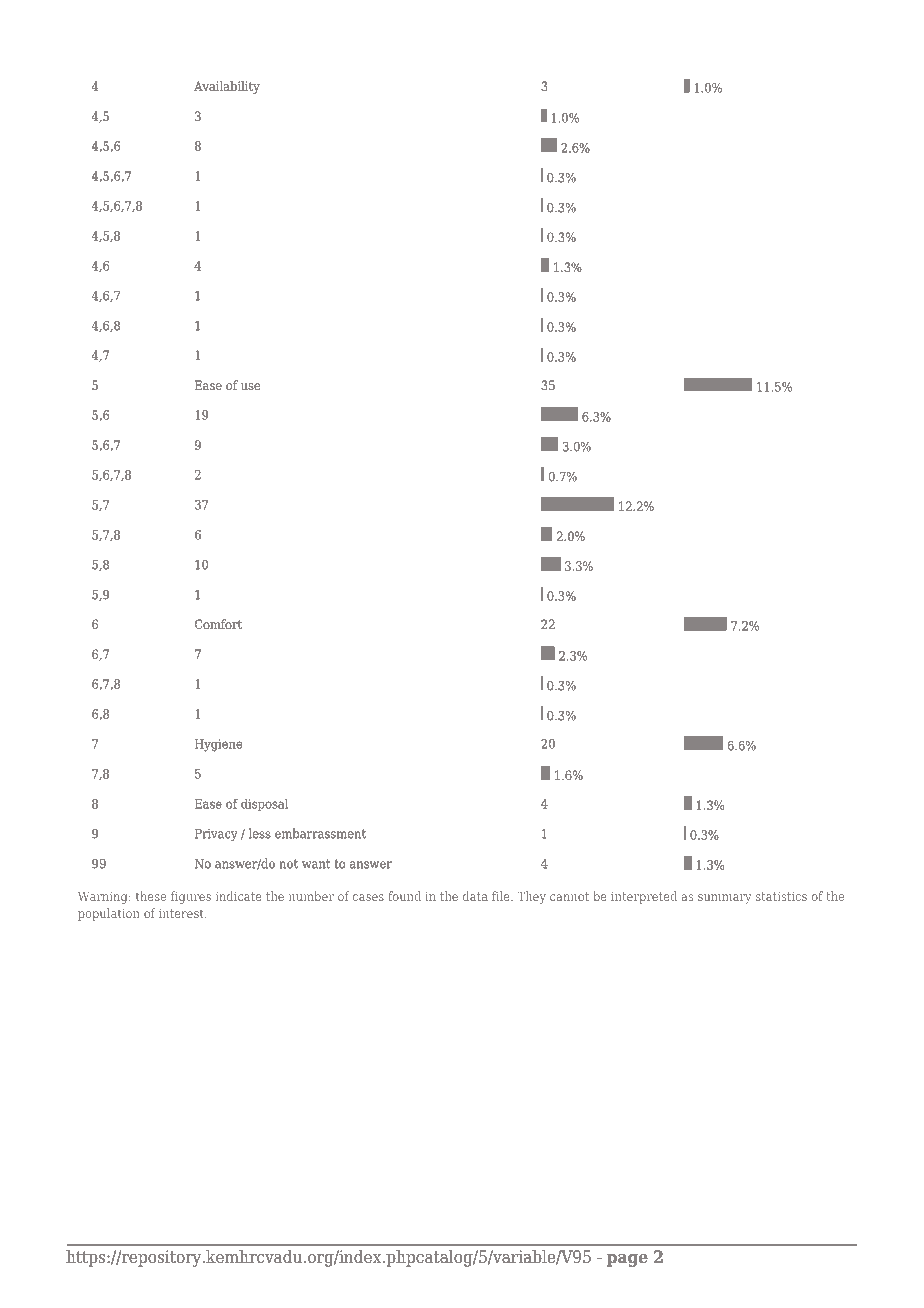  What do you see at coordinates (724, 899) in the screenshot?
I see `summary` at bounding box center [724, 899].
